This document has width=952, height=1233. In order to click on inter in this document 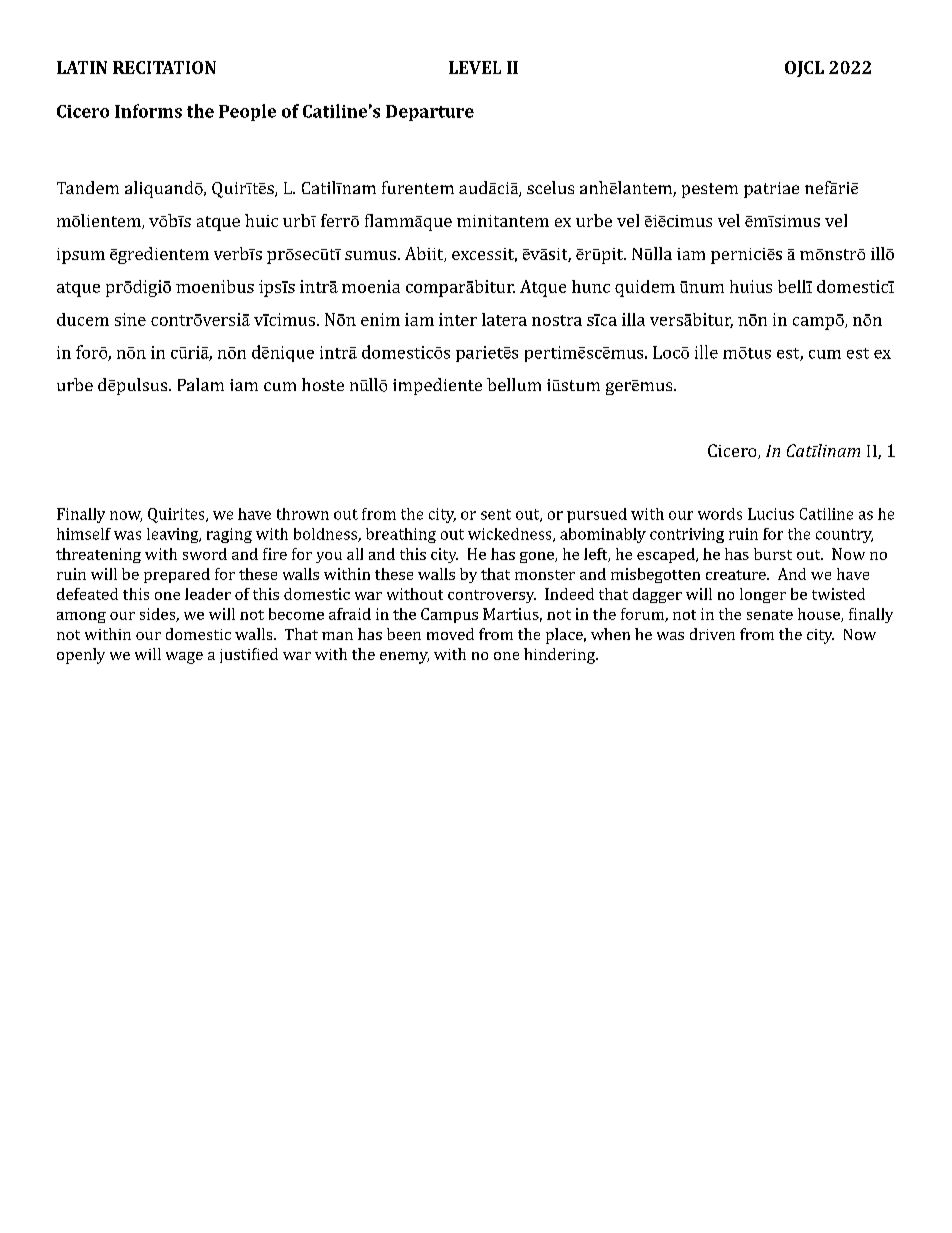, I will do `click(458, 319)`.
